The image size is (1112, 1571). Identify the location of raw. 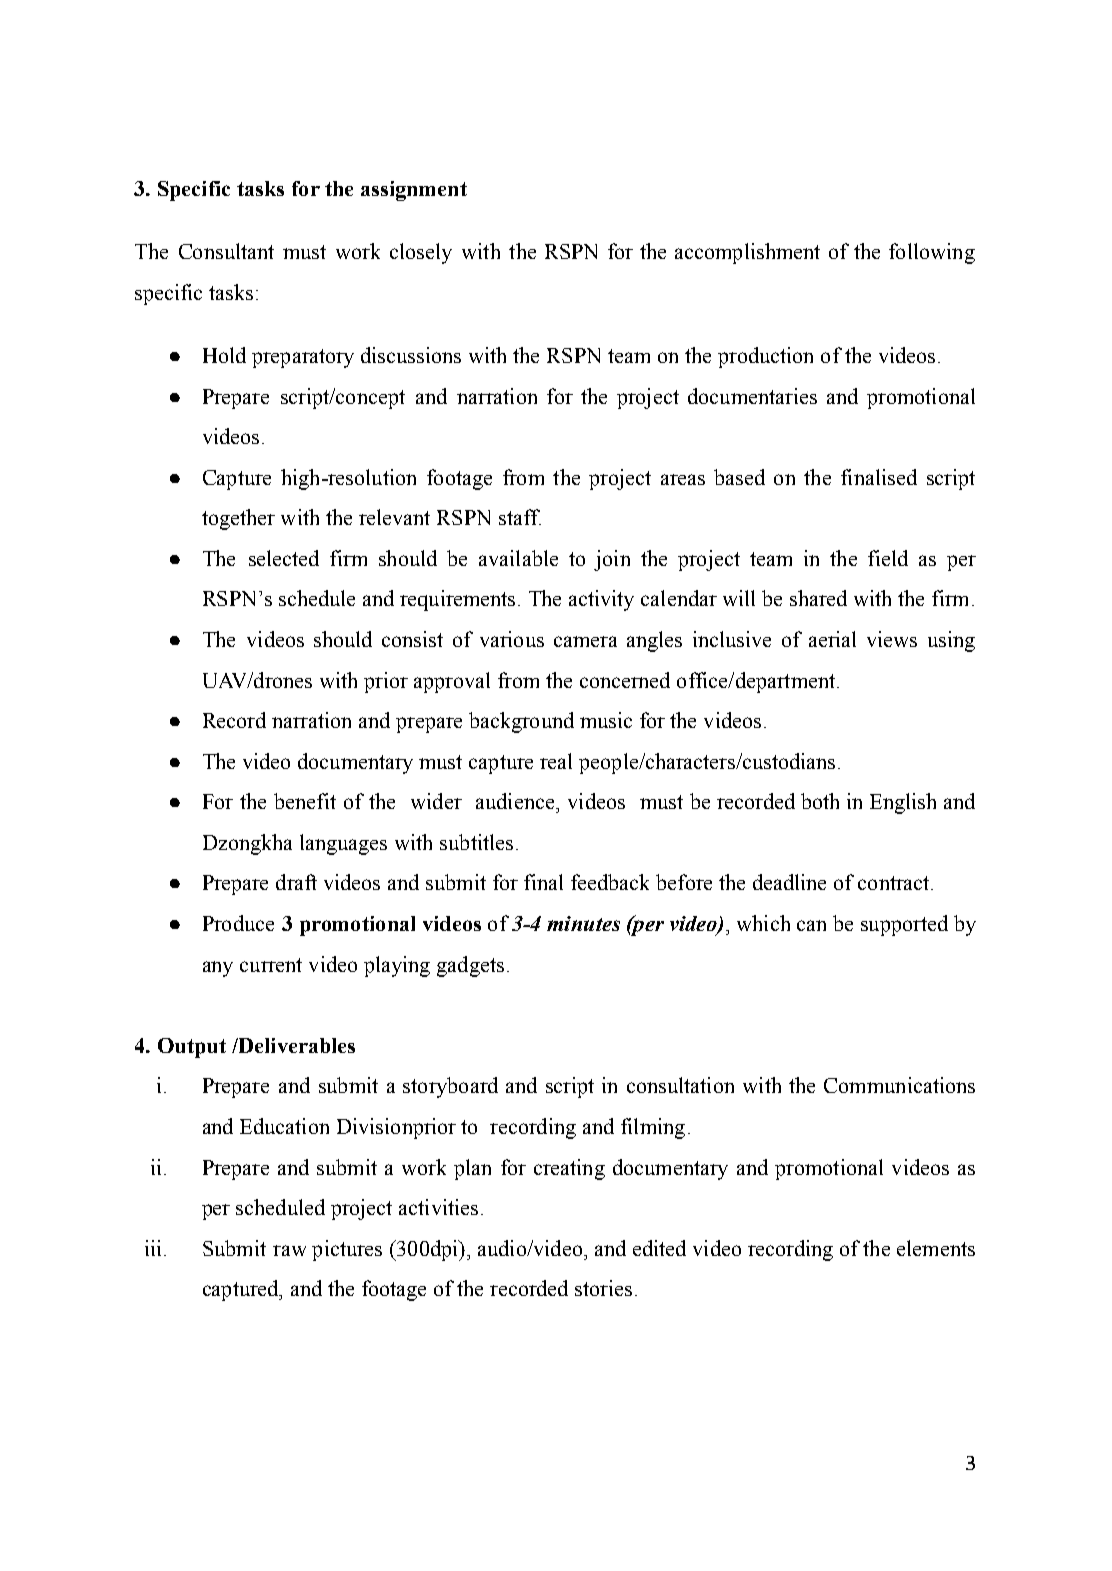
(289, 1250).
